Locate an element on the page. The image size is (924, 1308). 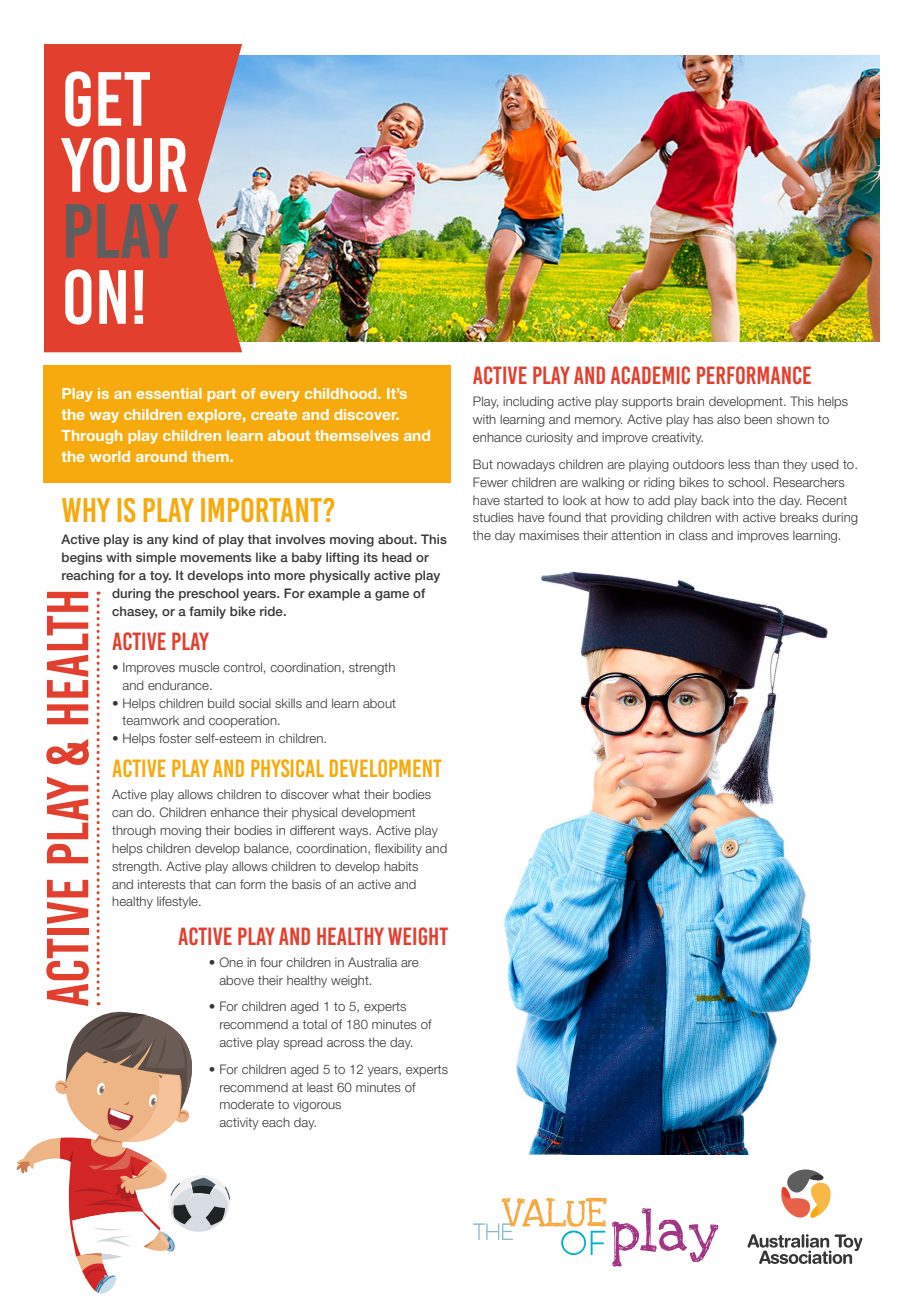
your is located at coordinates (124, 165).
